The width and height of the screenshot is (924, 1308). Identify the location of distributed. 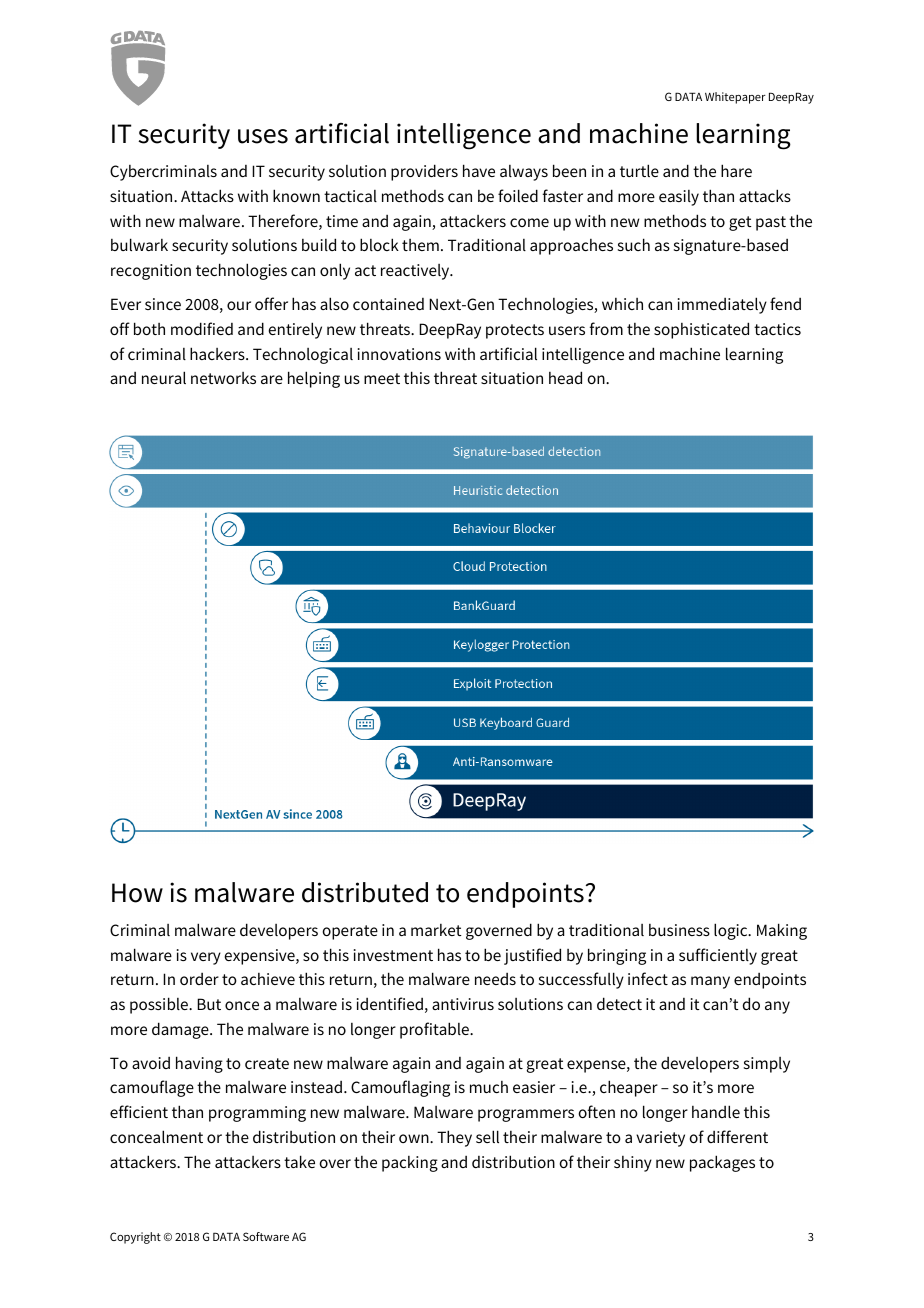
(365, 892).
